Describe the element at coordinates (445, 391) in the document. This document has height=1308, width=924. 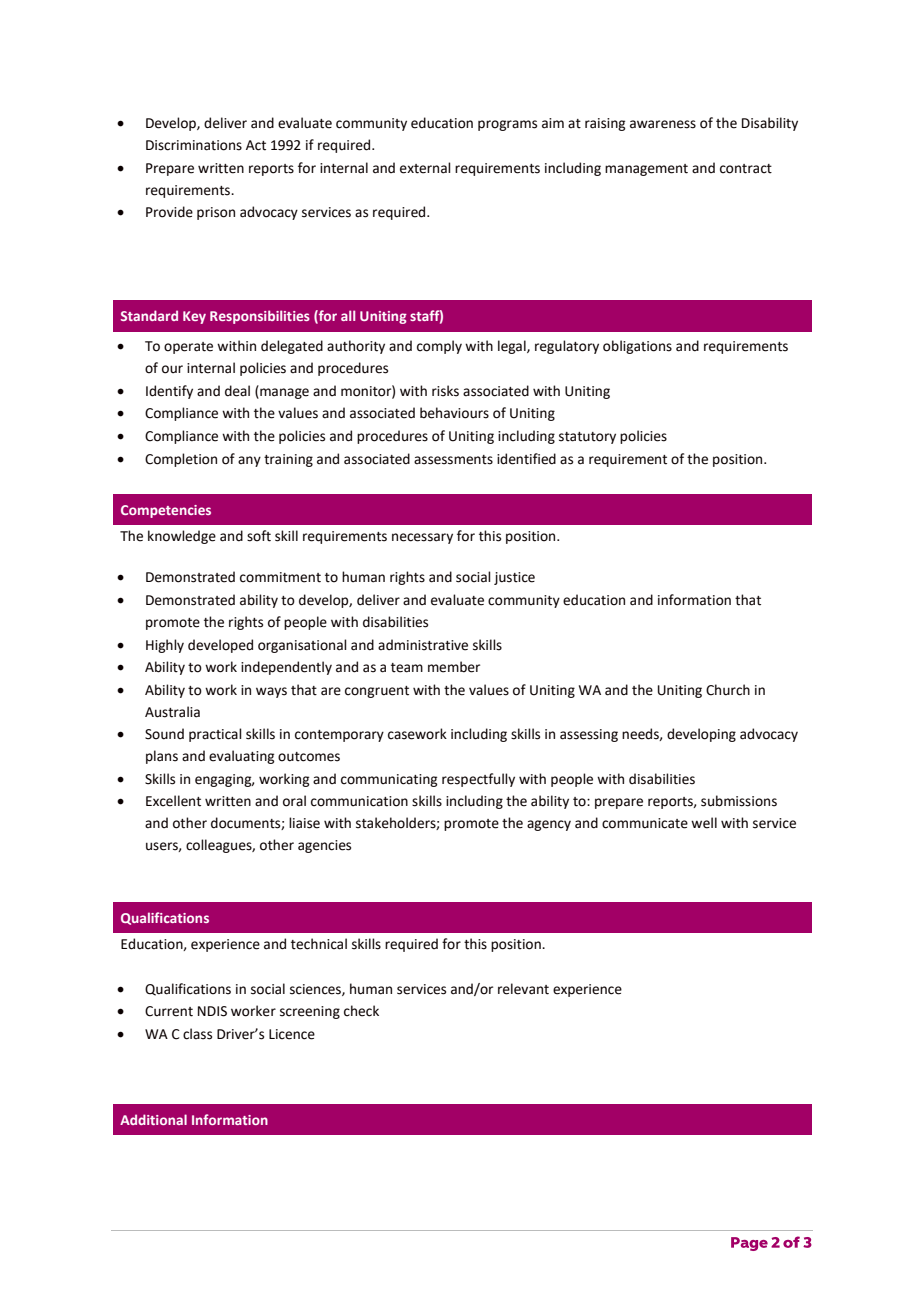
I see `risks` at that location.
